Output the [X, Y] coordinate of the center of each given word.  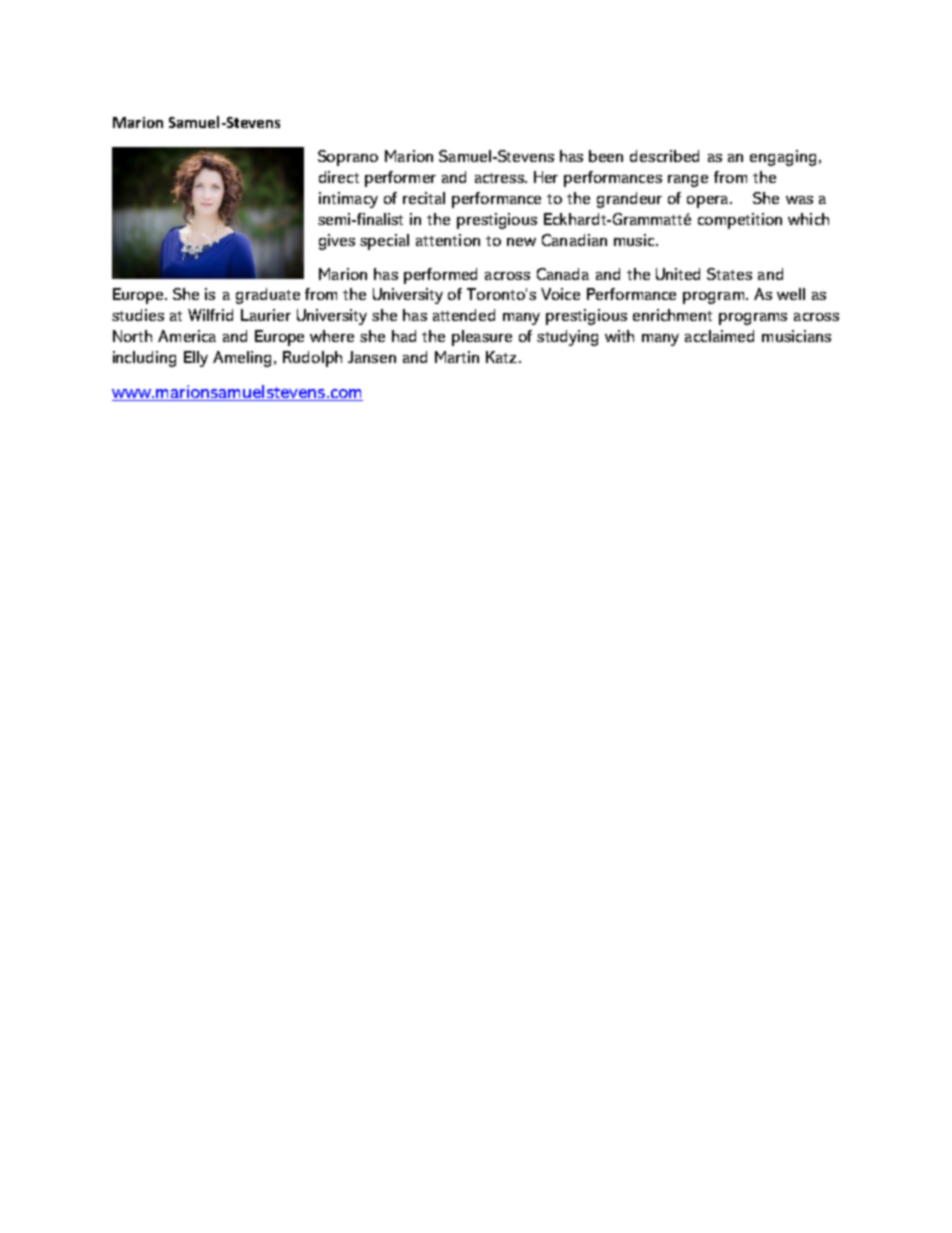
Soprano [348, 158]
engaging [785, 158]
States [729, 274]
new [521, 242]
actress [500, 178]
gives [337, 242]
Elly [196, 359]
